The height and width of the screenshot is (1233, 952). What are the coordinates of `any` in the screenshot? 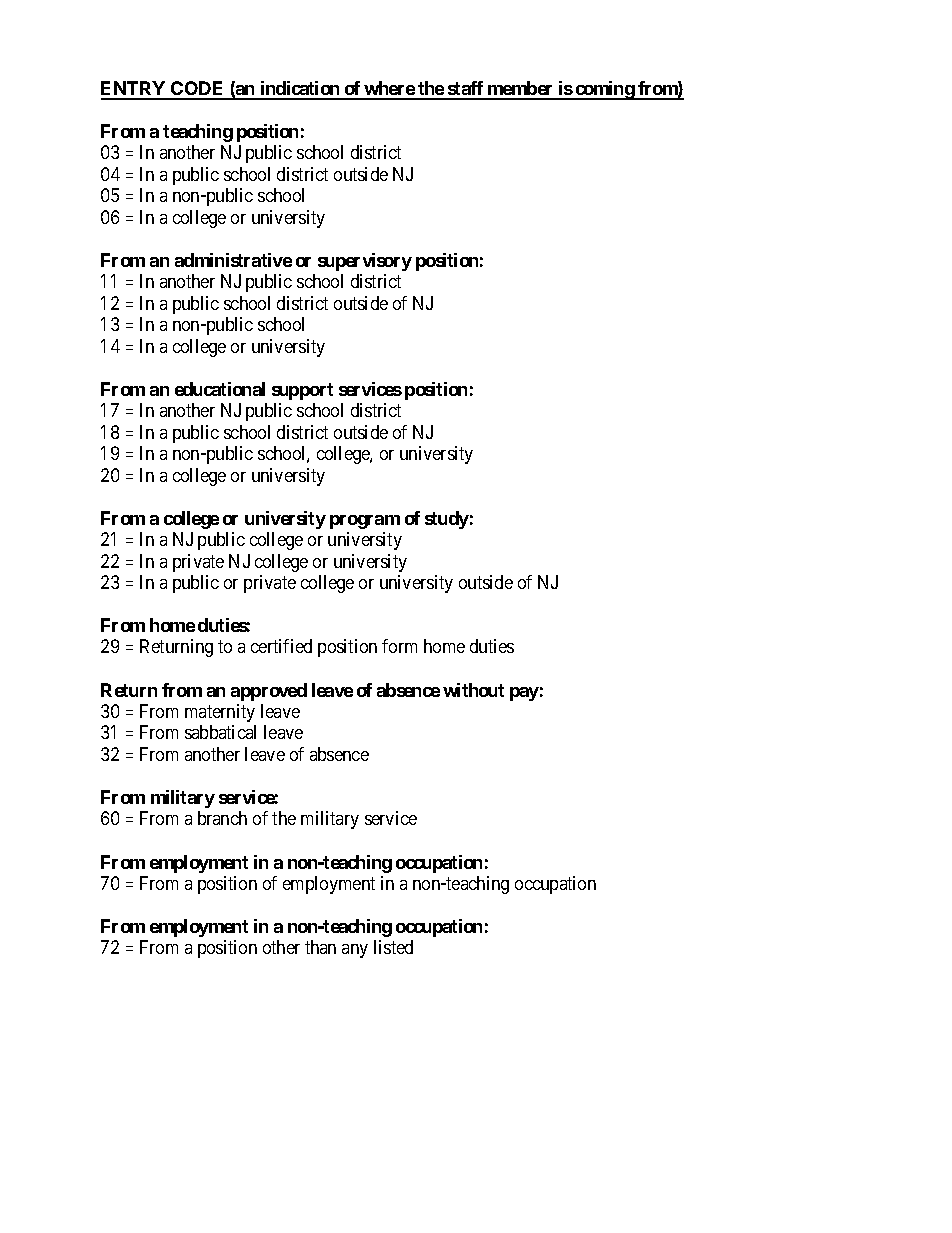 It's located at (355, 951).
